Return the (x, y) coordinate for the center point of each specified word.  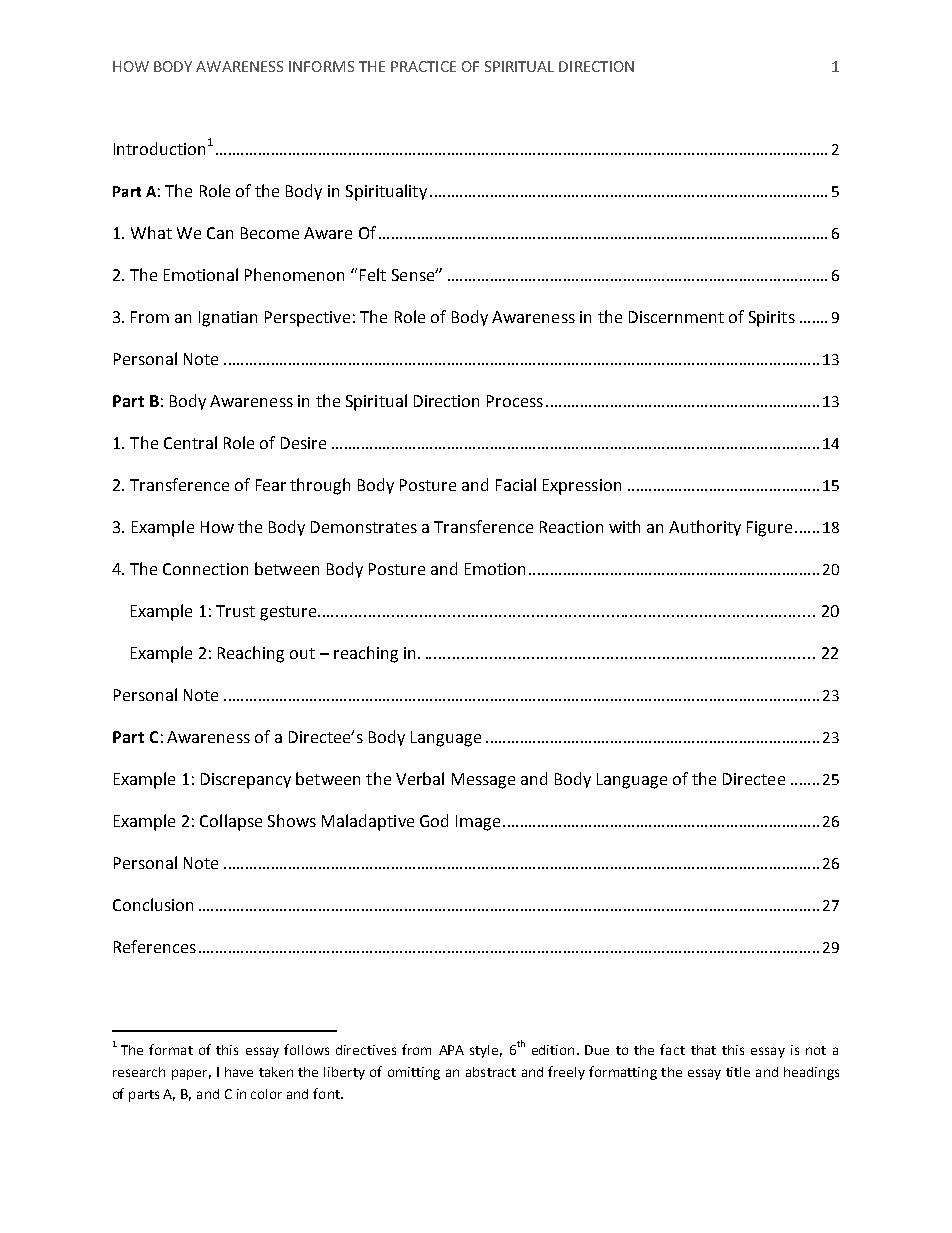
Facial (516, 484)
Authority (705, 528)
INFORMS (321, 66)
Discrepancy (246, 781)
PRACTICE (423, 66)
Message (483, 781)
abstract (491, 1072)
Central (190, 442)
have (239, 1072)
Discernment (676, 317)
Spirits (772, 319)
